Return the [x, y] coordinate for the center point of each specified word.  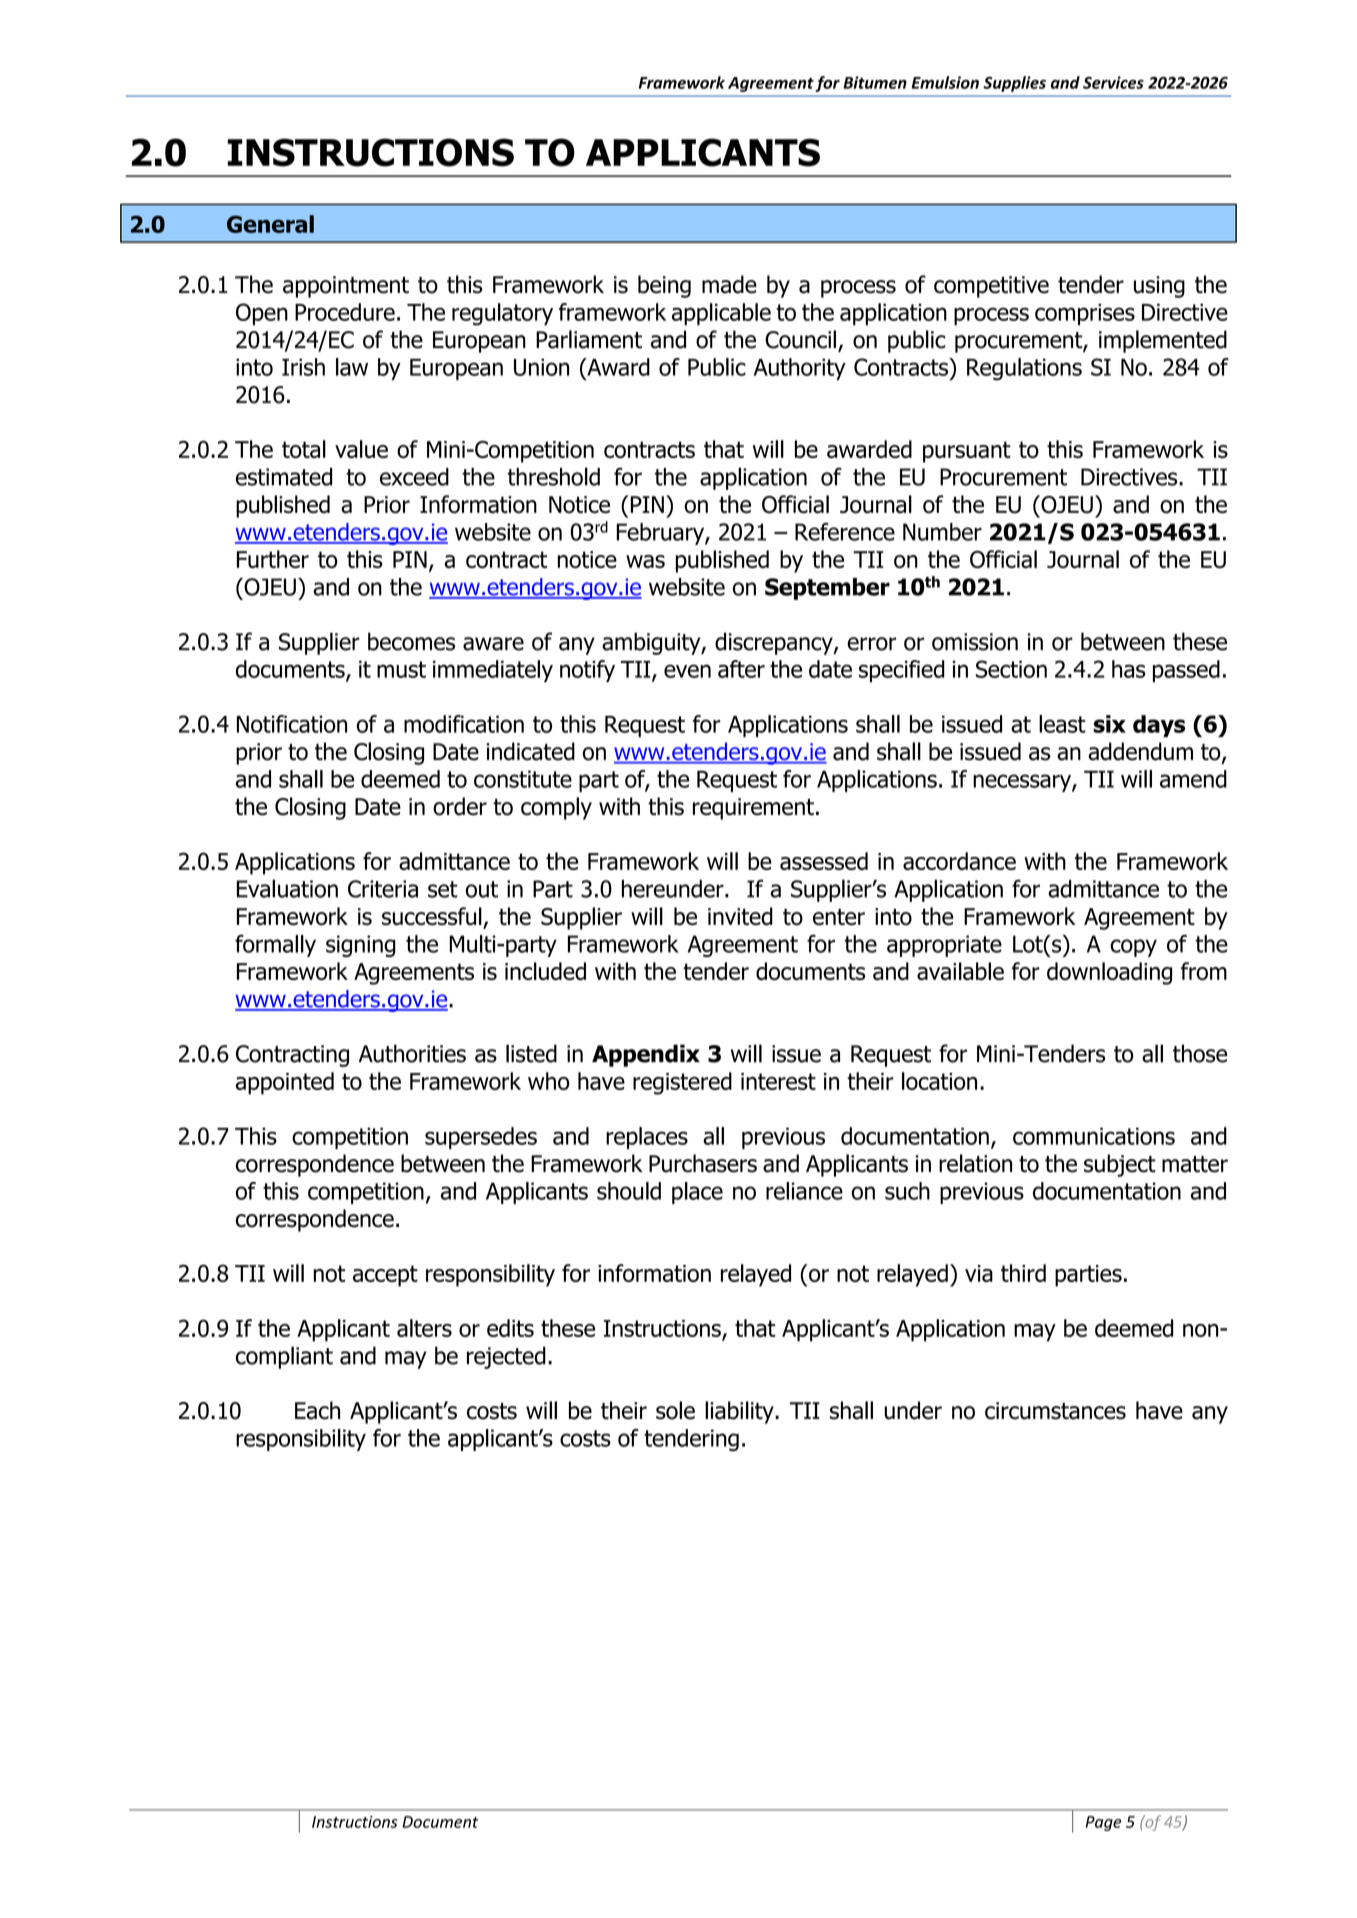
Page [1103, 1823]
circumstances [1055, 1411]
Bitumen [875, 82]
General [270, 224]
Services [1113, 82]
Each [317, 1410]
